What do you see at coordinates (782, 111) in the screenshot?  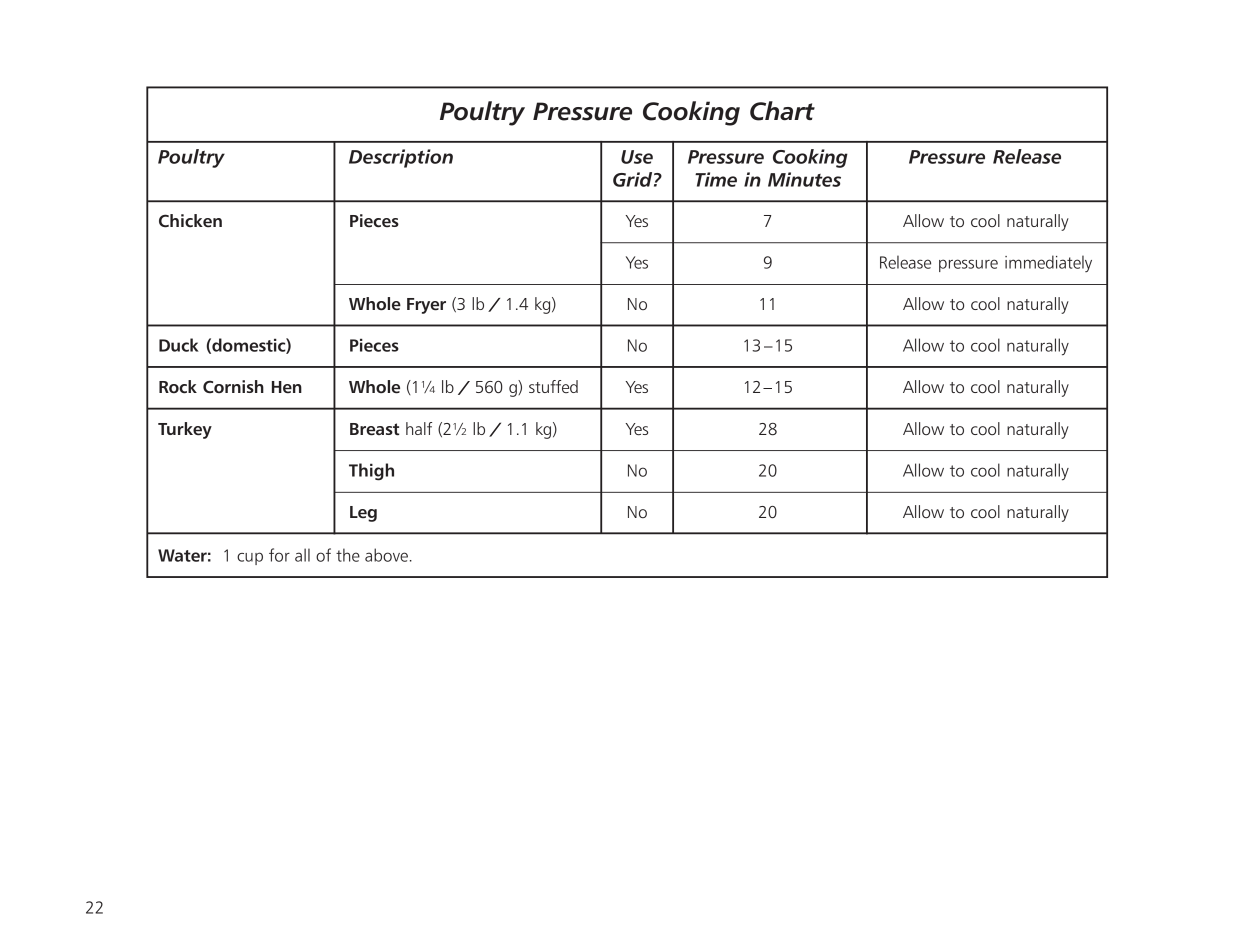 I see `Chart` at bounding box center [782, 111].
